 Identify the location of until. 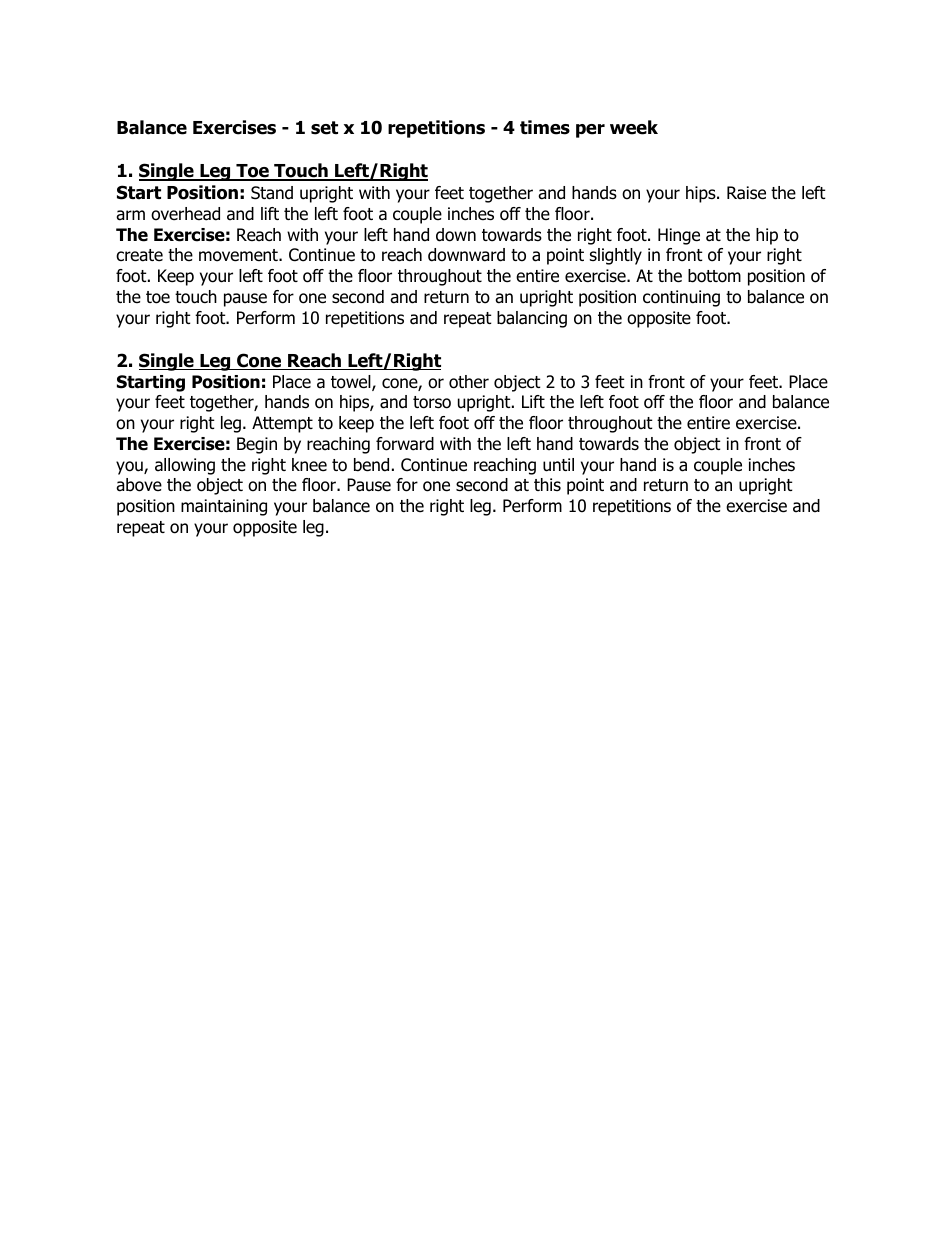
(558, 465).
